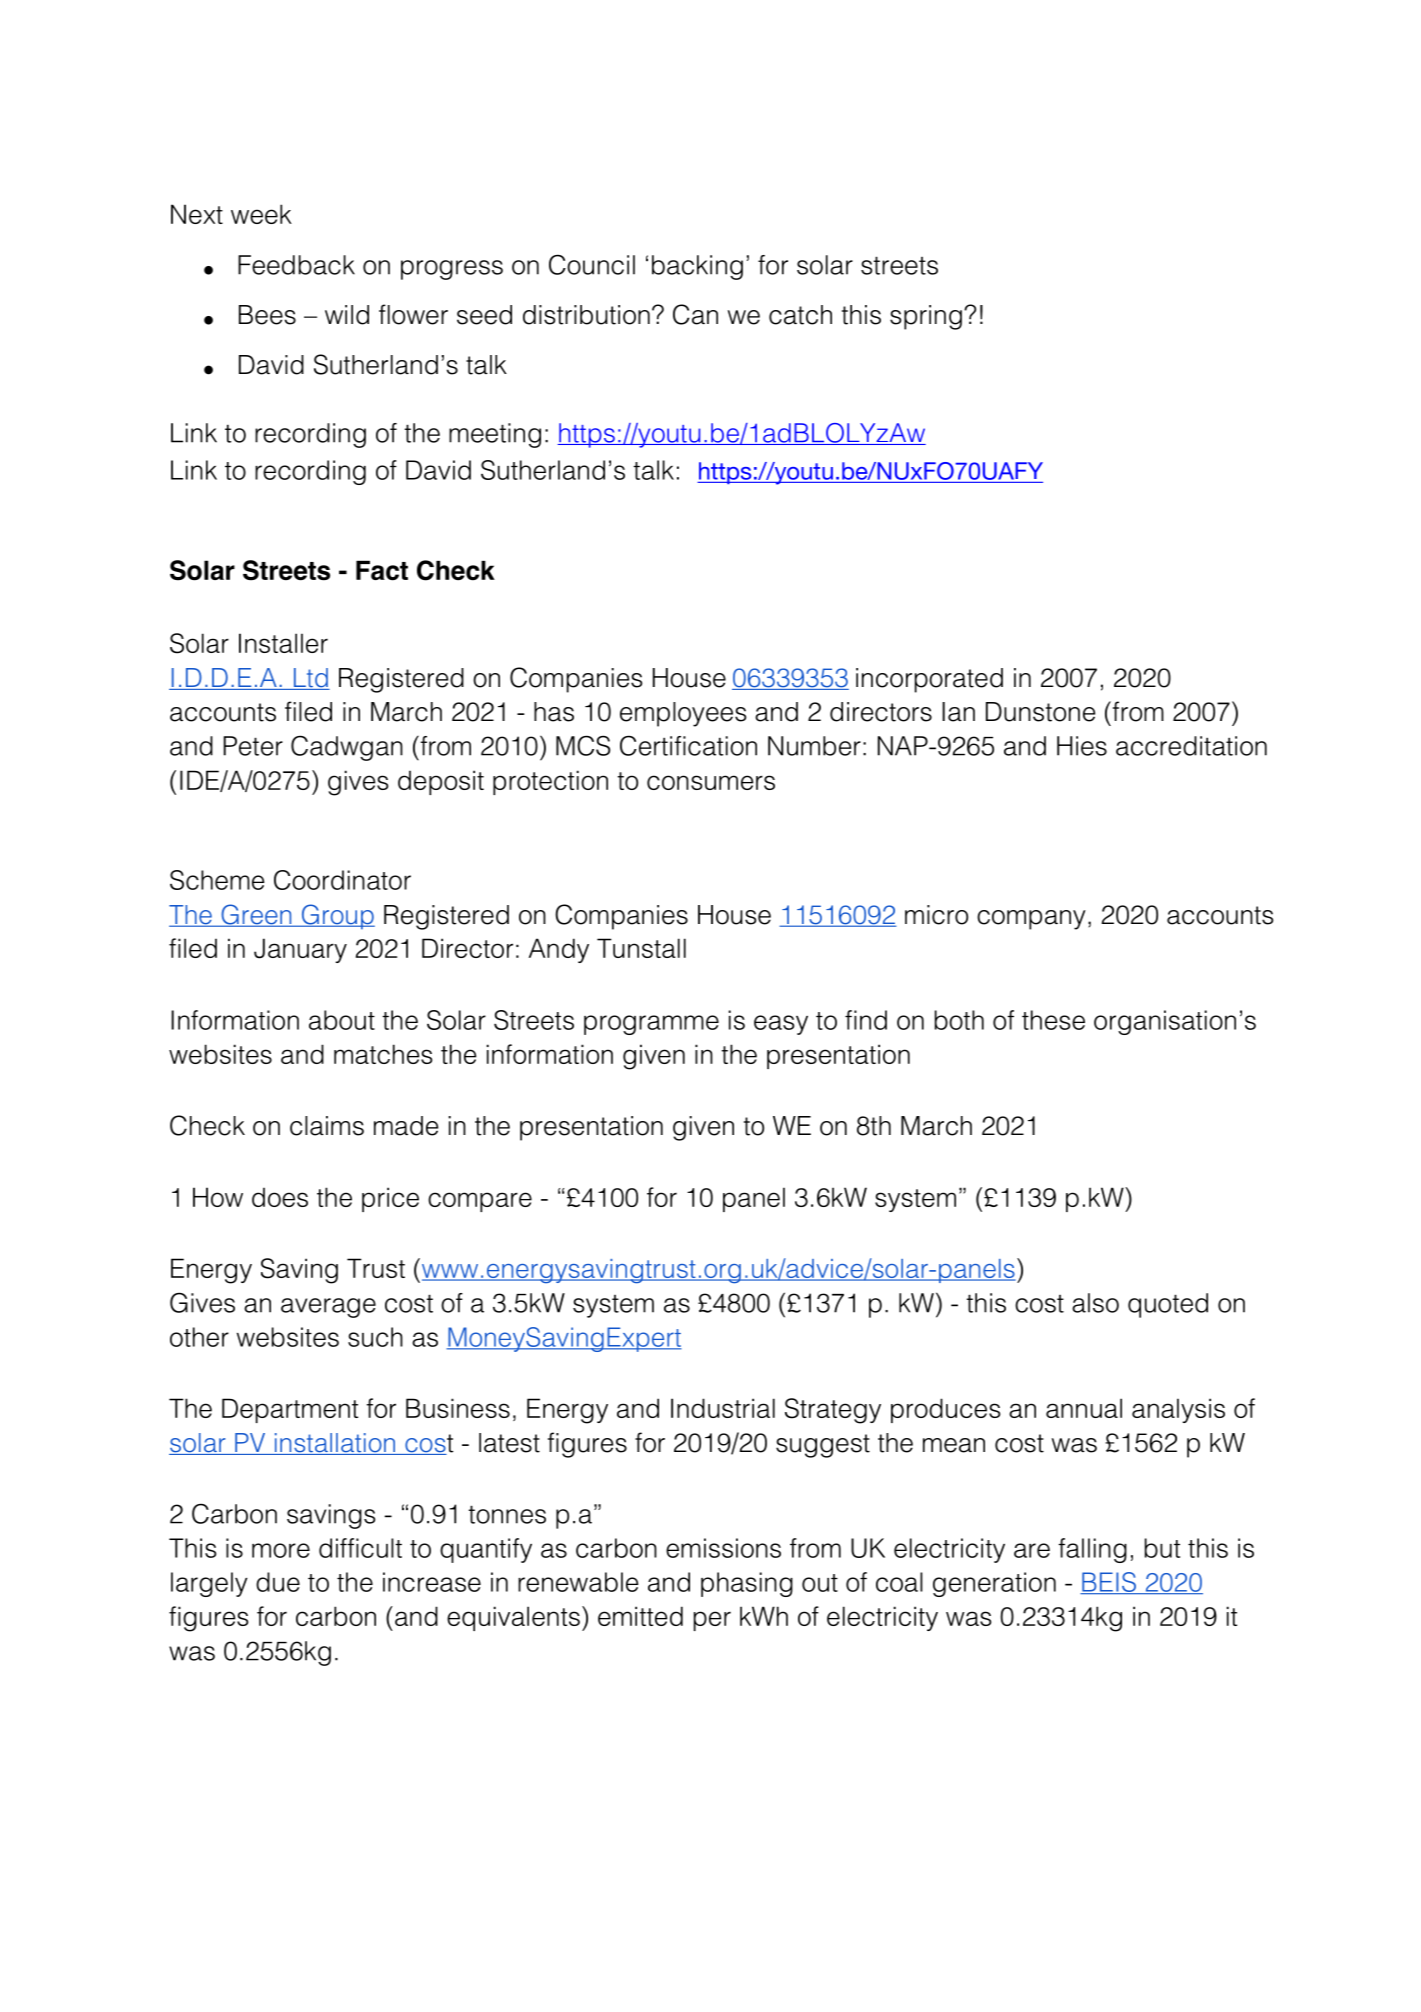 This screenshot has width=1421, height=2012. Describe the element at coordinates (278, 1582) in the screenshot. I see `due` at that location.
